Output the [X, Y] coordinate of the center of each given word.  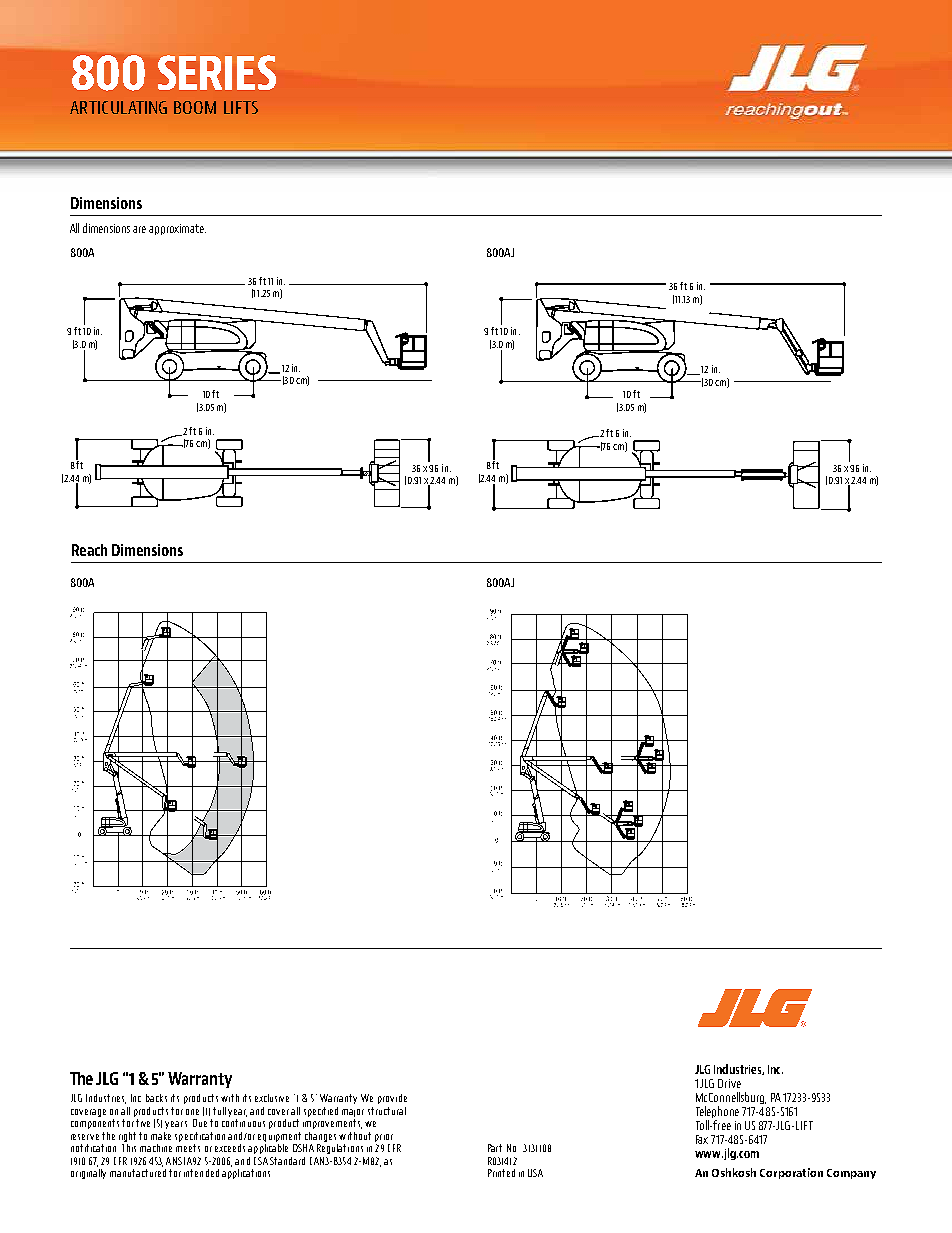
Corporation [791, 1173]
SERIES [217, 72]
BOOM [195, 107]
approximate [177, 229]
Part [495, 1148]
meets [188, 1148]
